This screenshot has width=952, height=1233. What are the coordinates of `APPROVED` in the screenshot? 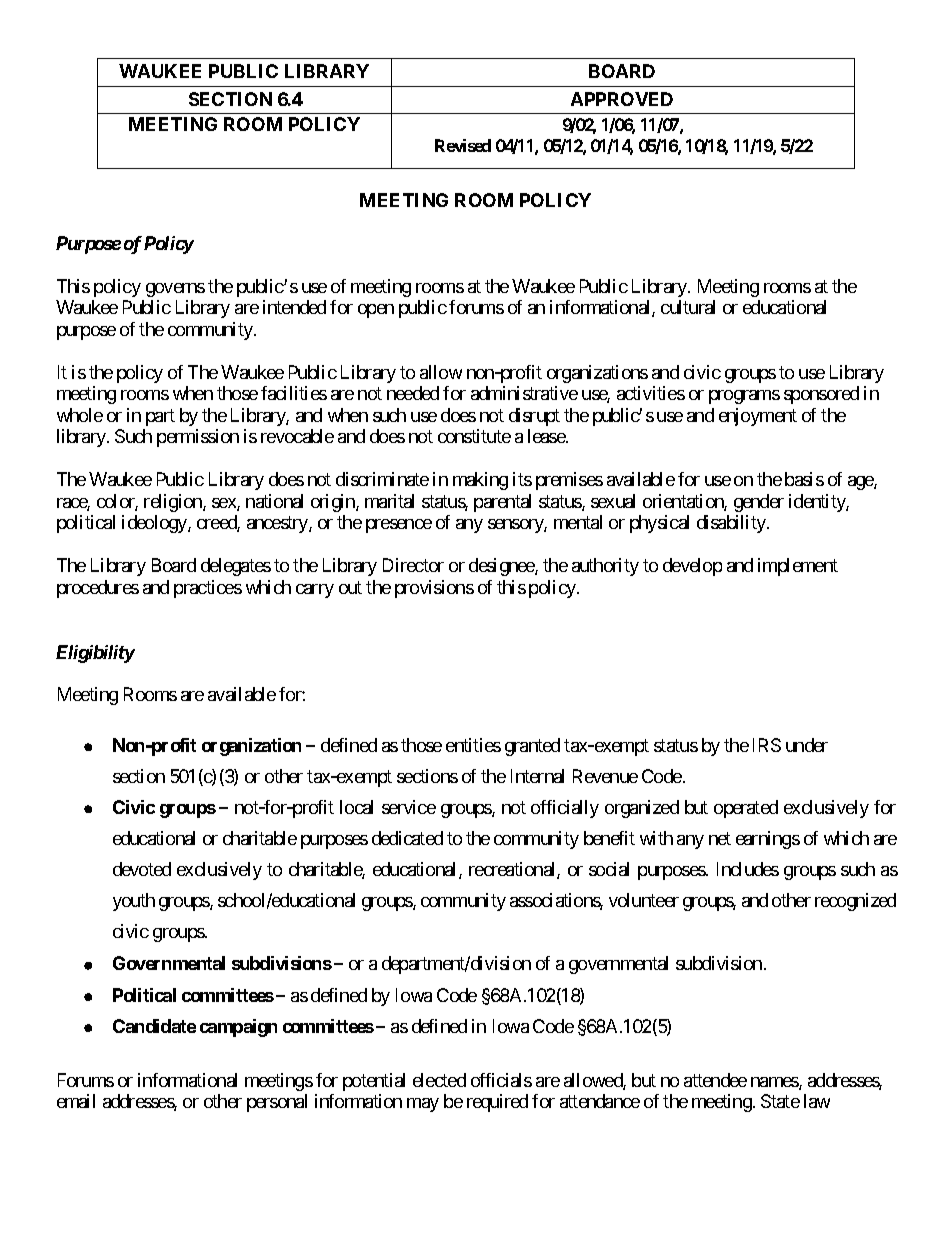 It's located at (622, 99).
